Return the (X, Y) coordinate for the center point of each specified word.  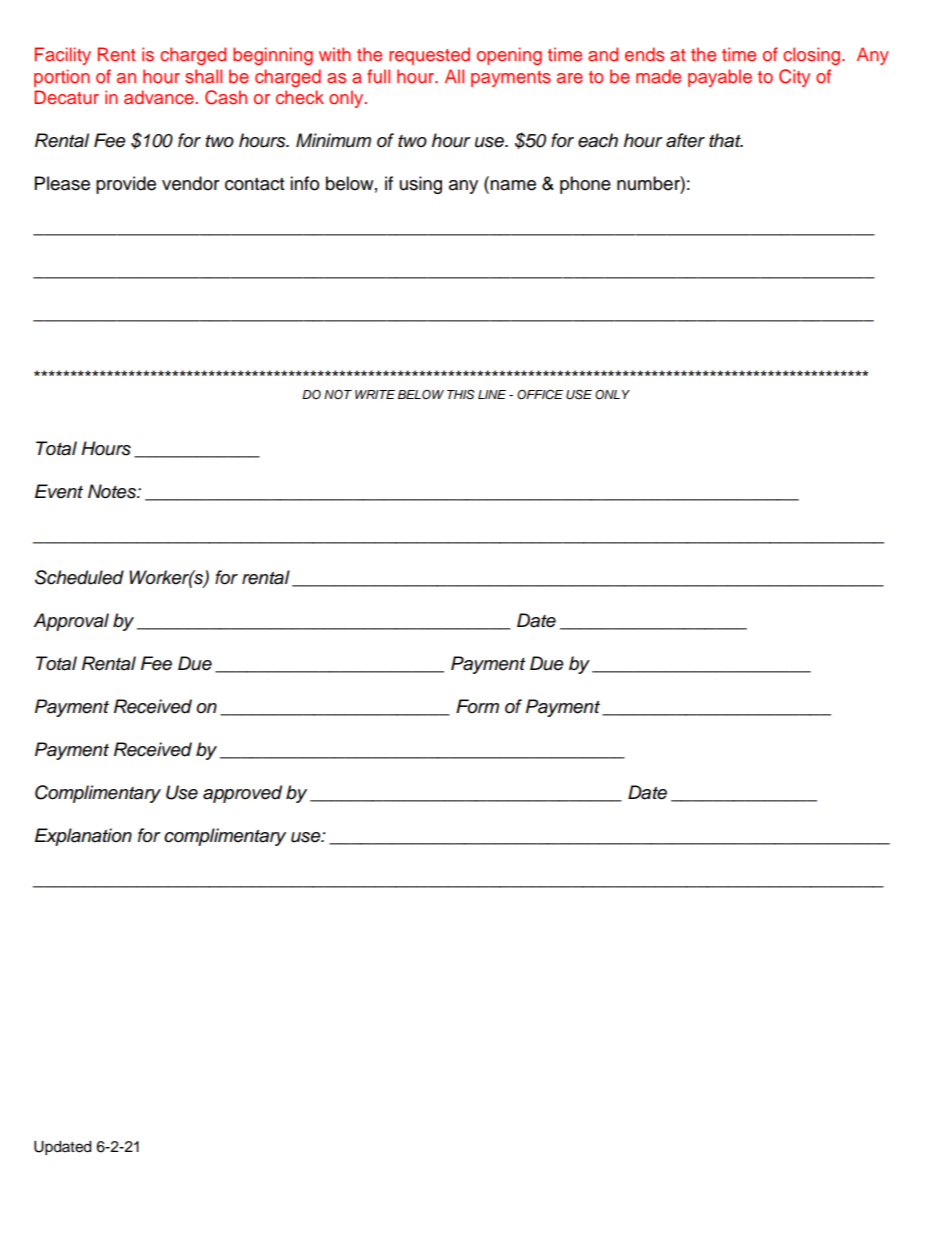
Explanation (83, 837)
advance (159, 97)
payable (720, 78)
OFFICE (540, 394)
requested (429, 56)
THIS (460, 395)
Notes (113, 491)
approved (242, 794)
